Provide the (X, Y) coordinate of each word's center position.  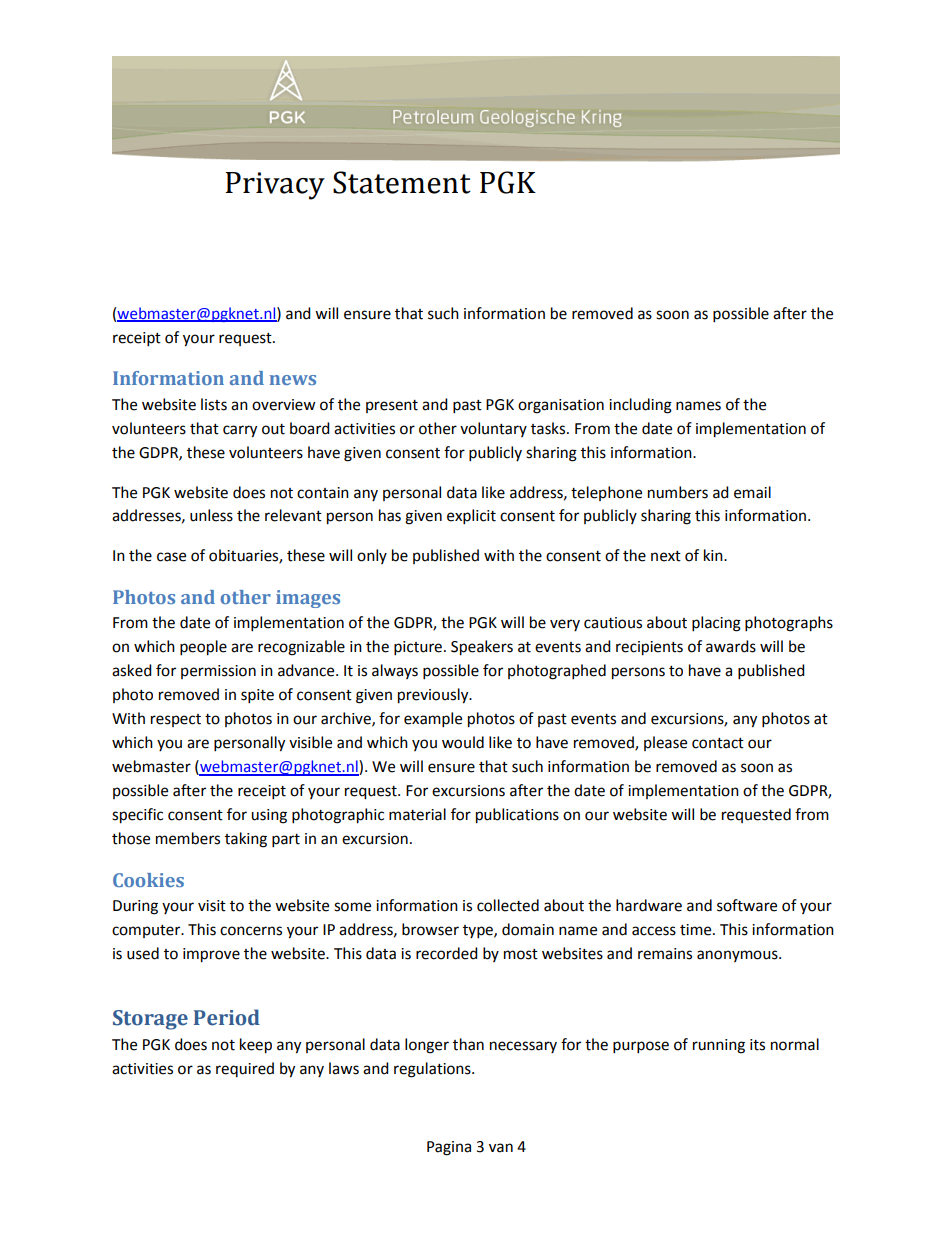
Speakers (482, 648)
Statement (402, 182)
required (245, 1069)
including (640, 406)
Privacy (275, 186)
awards (731, 646)
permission (218, 672)
